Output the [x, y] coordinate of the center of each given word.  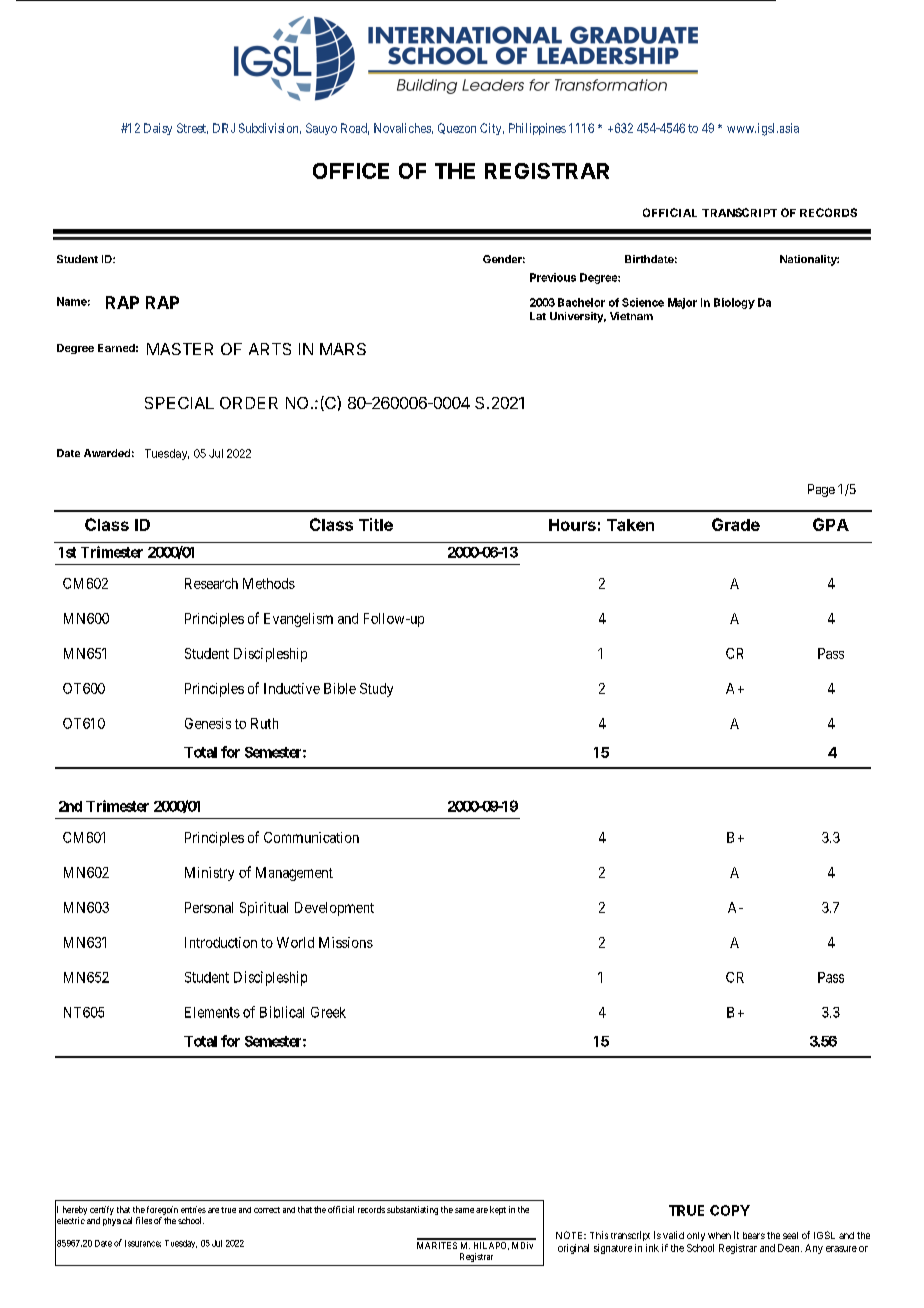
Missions [346, 942]
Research [211, 583]
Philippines [537, 129]
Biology [734, 303]
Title [376, 524]
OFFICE [351, 171]
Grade [736, 524]
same [464, 1210]
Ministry [209, 874]
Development [334, 909]
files [144, 1220]
